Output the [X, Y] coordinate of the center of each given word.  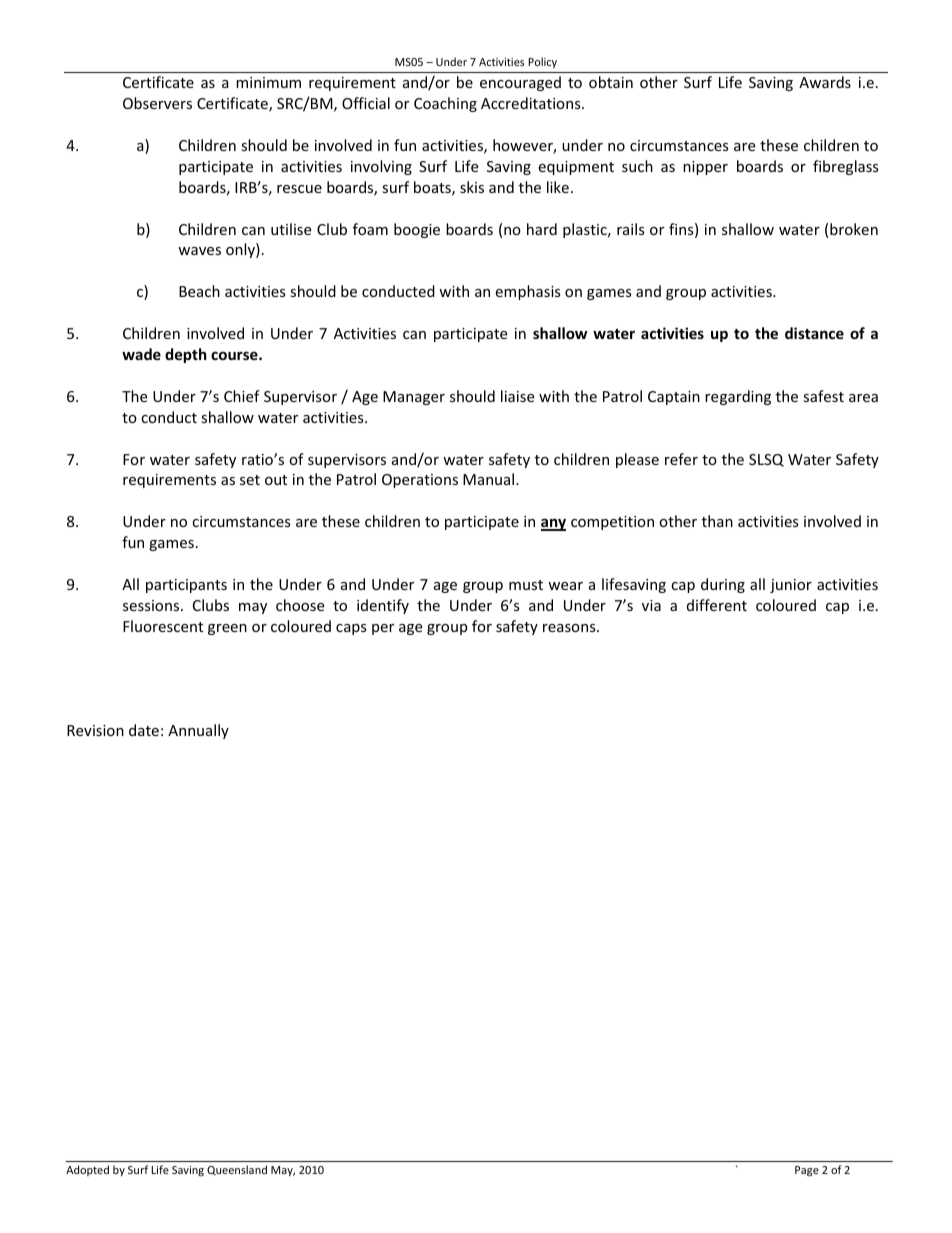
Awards [825, 82]
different [717, 605]
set [250, 480]
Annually [198, 731]
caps [351, 629]
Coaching [445, 104]
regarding [738, 397]
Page [807, 1171]
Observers [157, 103]
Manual [490, 479]
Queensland [237, 1170]
